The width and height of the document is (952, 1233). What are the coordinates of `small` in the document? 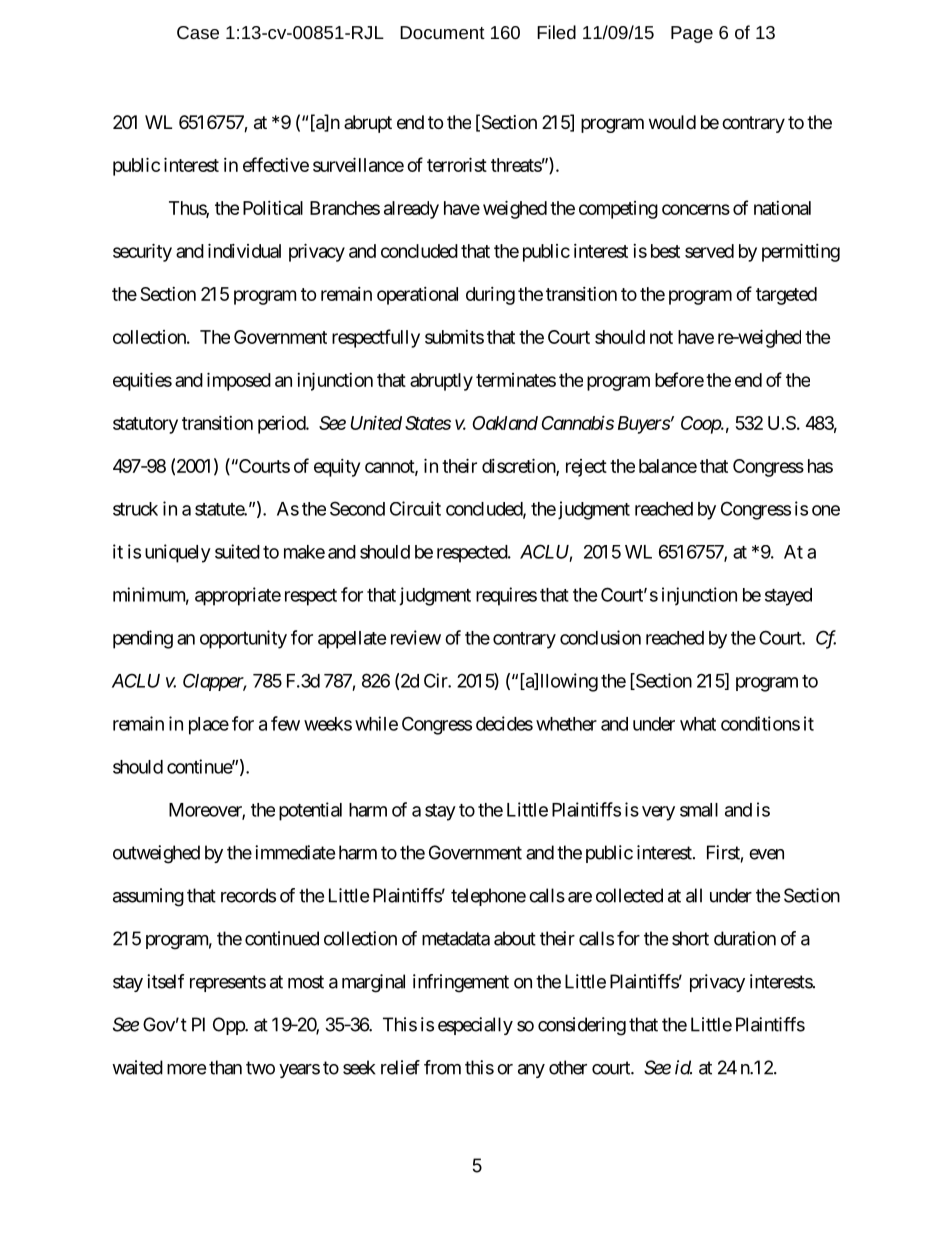 It's located at (699, 810).
